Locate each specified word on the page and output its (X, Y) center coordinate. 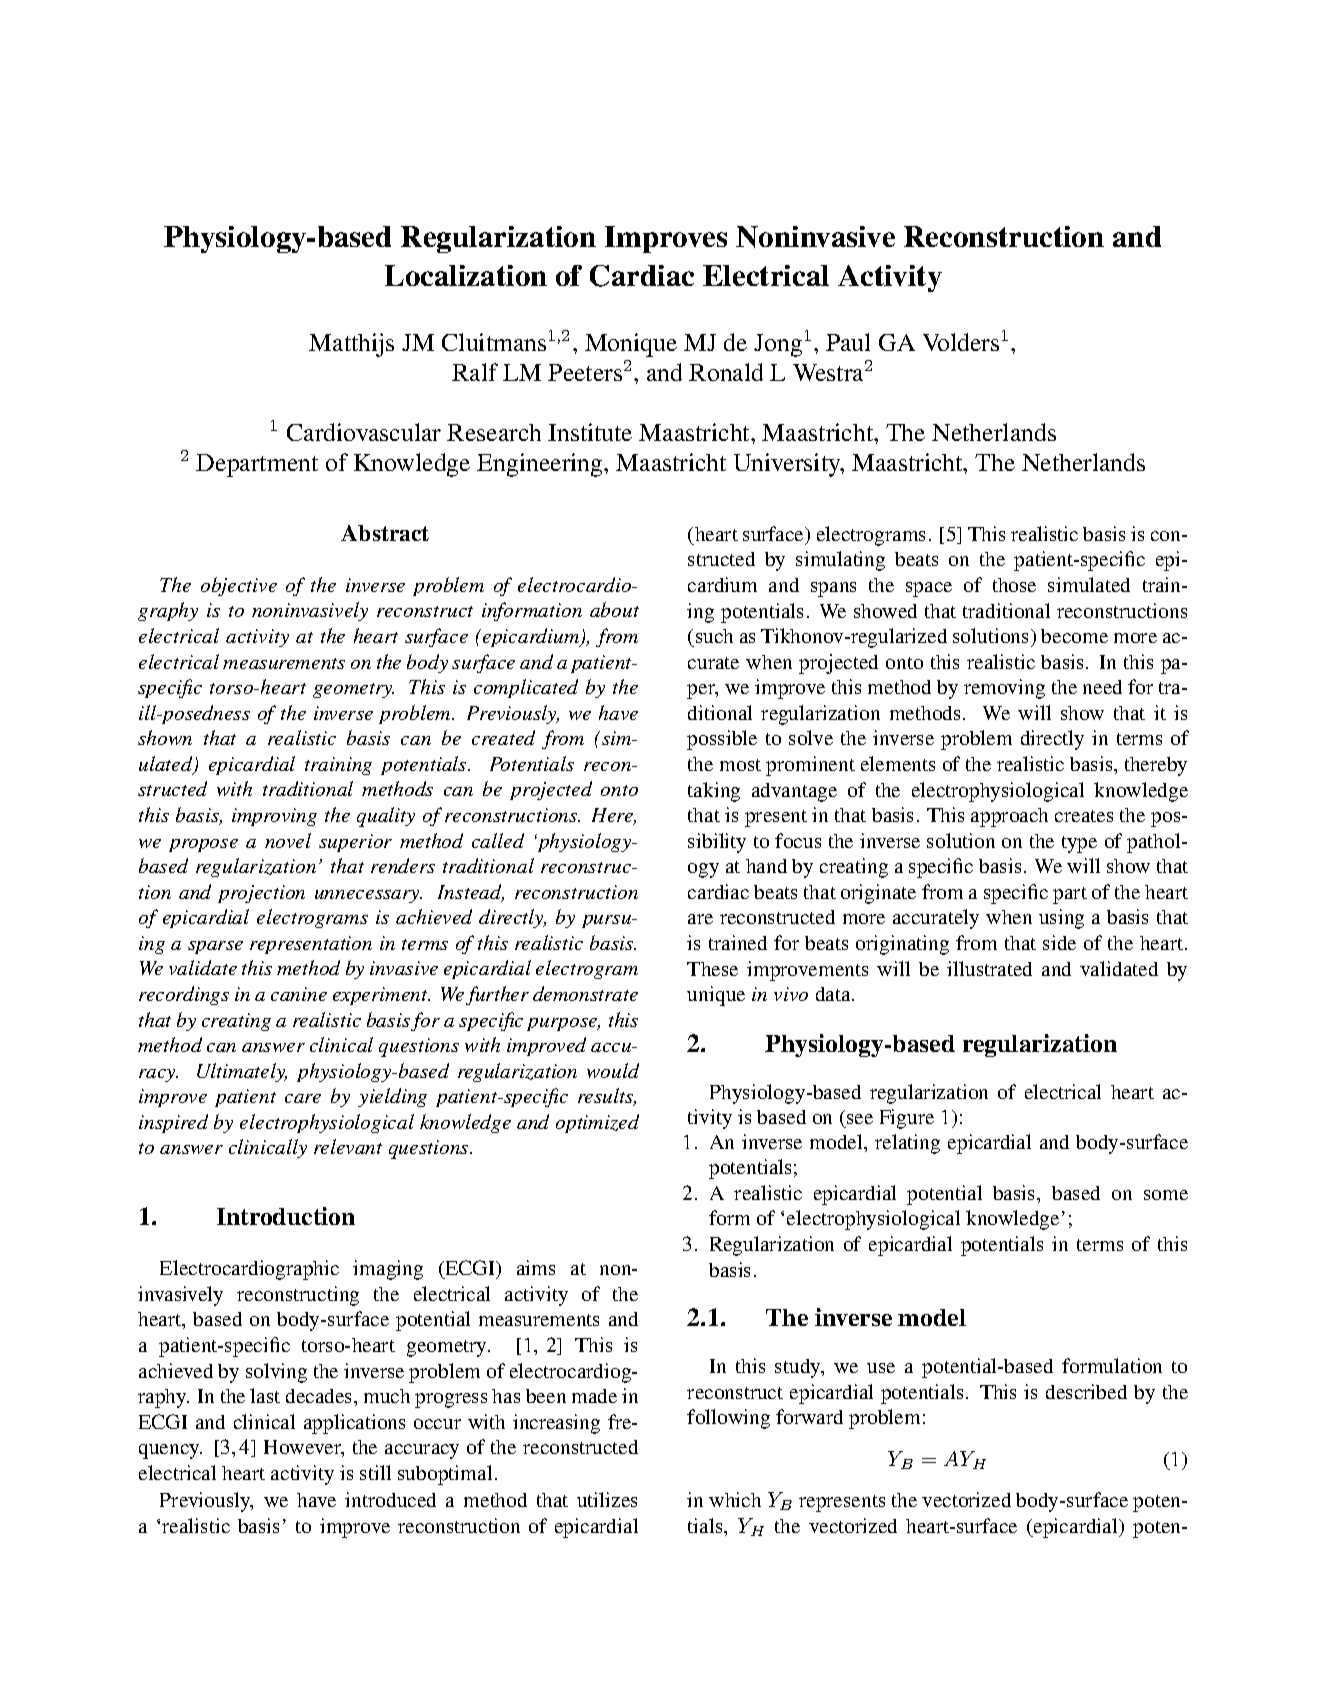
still (375, 1472)
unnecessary (368, 896)
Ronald (726, 372)
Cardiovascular (364, 432)
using (1061, 919)
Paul (848, 342)
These (712, 969)
